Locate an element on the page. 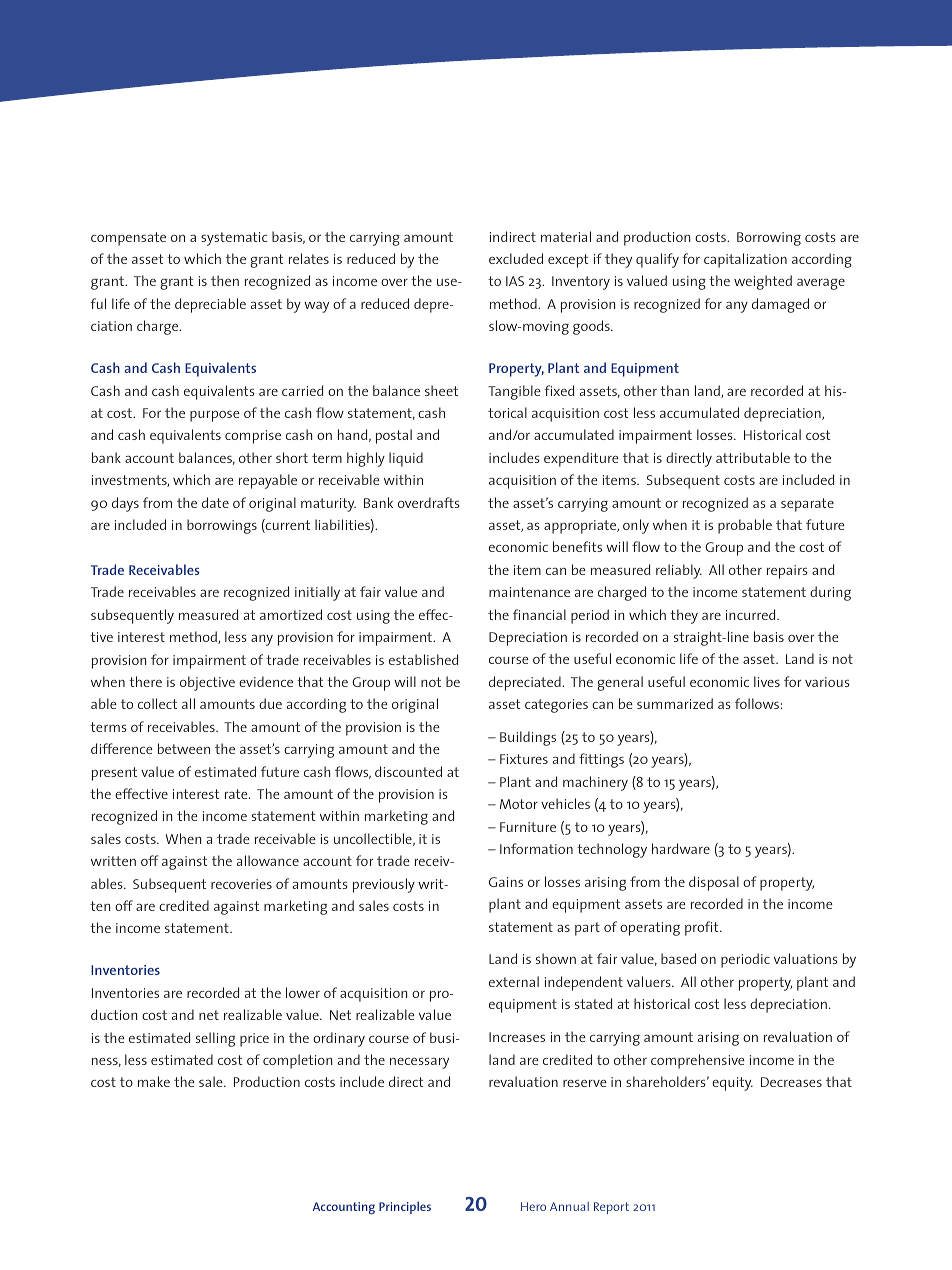 Image resolution: width=952 pixels, height=1270 pixels. capitalization is located at coordinates (745, 260).
